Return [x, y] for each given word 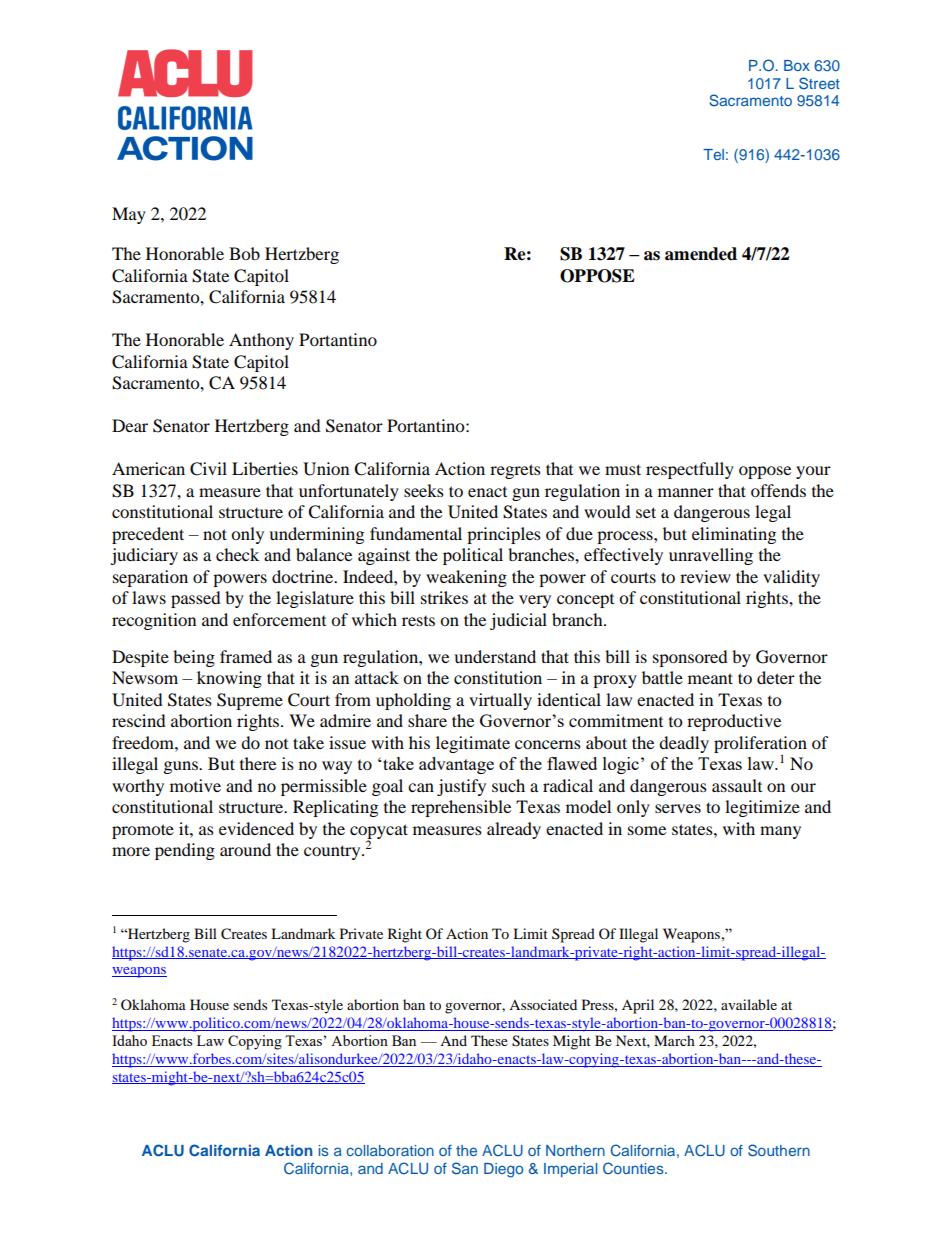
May [129, 215]
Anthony [261, 341]
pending [185, 851]
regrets [515, 471]
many [780, 832]
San [465, 1168]
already [514, 830]
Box [797, 65]
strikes [444, 597]
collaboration [390, 1150]
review [705, 576]
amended [701, 254]
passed [196, 599]
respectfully [690, 470]
